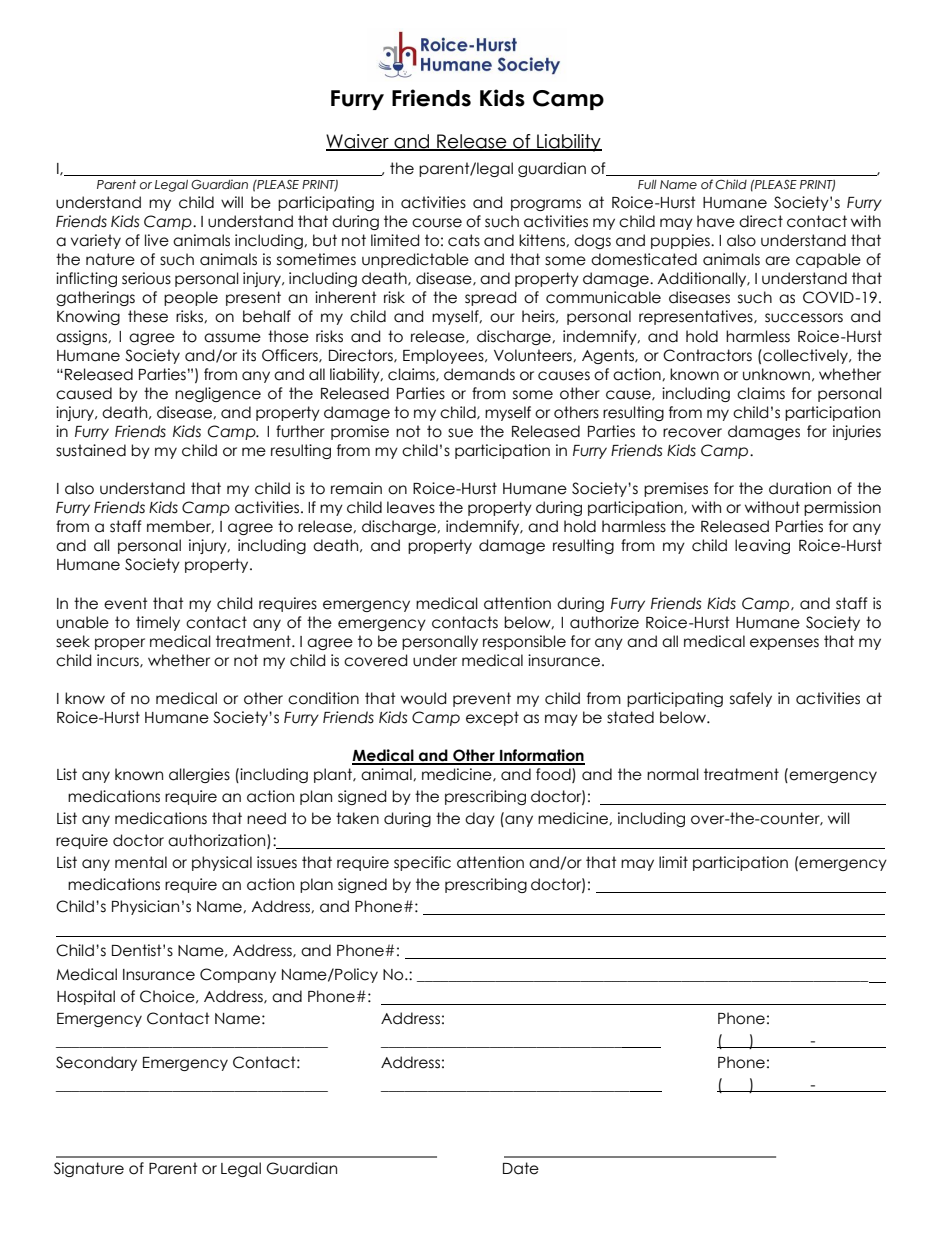 This screenshot has width=952, height=1233. What do you see at coordinates (96, 1063) in the screenshot?
I see `Secondary` at bounding box center [96, 1063].
